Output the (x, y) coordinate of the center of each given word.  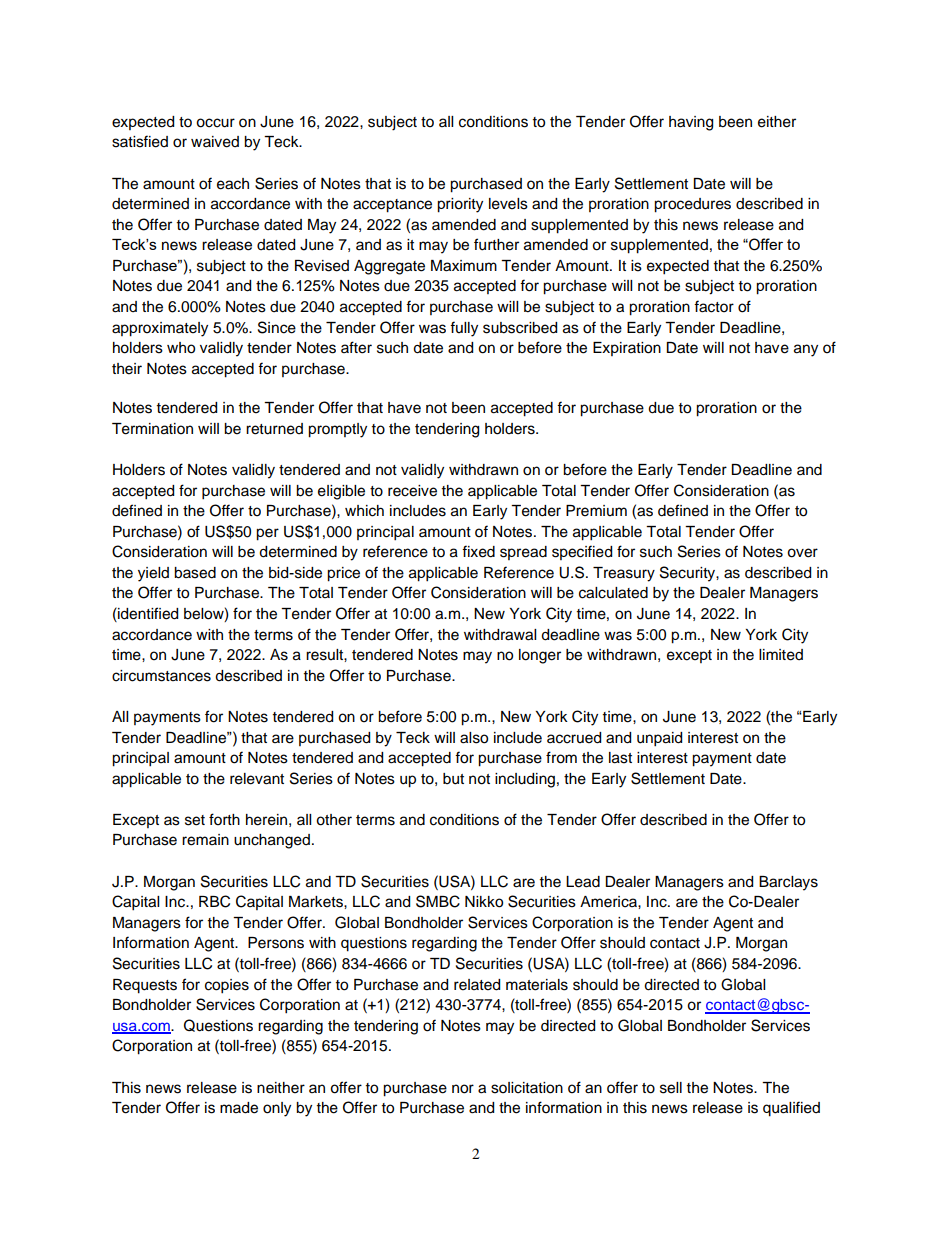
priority (460, 205)
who (181, 348)
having (691, 123)
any (806, 350)
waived (215, 142)
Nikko (484, 902)
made (239, 1108)
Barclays (788, 883)
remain (205, 840)
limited (781, 655)
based (195, 573)
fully (464, 329)
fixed (478, 551)
